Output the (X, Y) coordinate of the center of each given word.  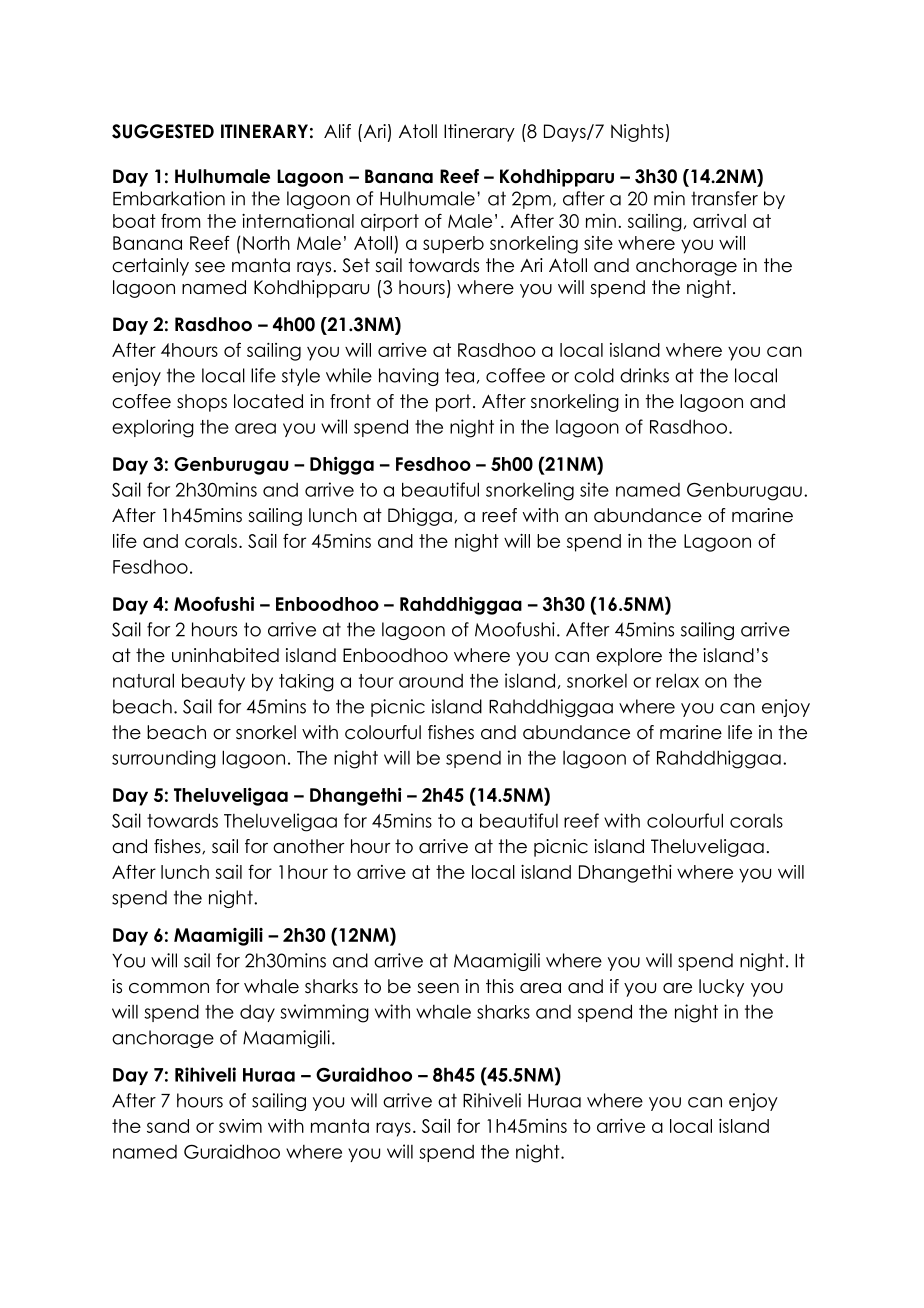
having (409, 377)
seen (438, 988)
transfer (724, 198)
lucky (721, 988)
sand (168, 1126)
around (431, 681)
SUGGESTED (163, 131)
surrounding (164, 759)
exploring (153, 428)
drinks (644, 375)
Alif (337, 131)
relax (677, 680)
